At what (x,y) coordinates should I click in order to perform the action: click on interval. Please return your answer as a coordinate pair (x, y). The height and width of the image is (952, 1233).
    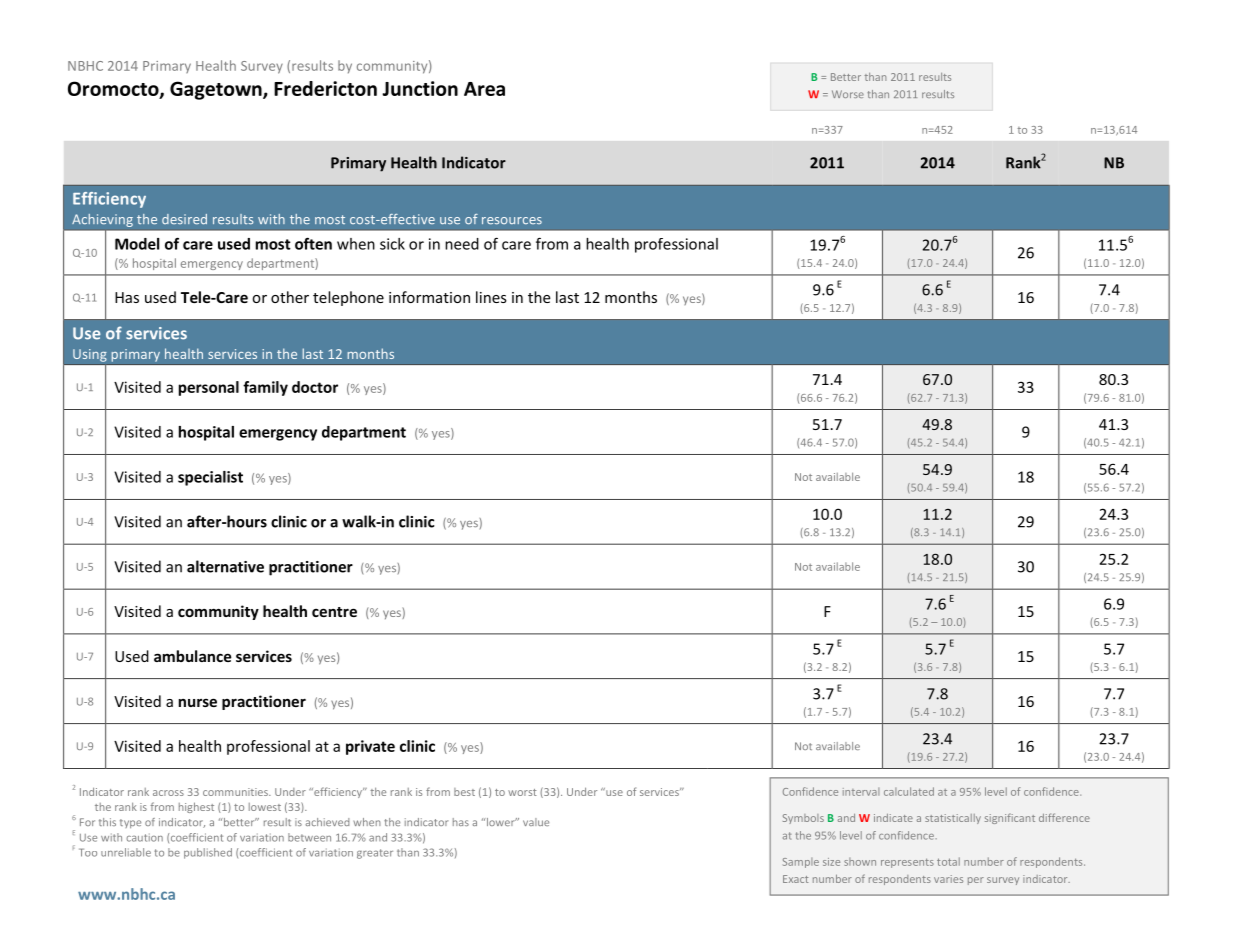
    Looking at the image, I should click on (861, 792).
